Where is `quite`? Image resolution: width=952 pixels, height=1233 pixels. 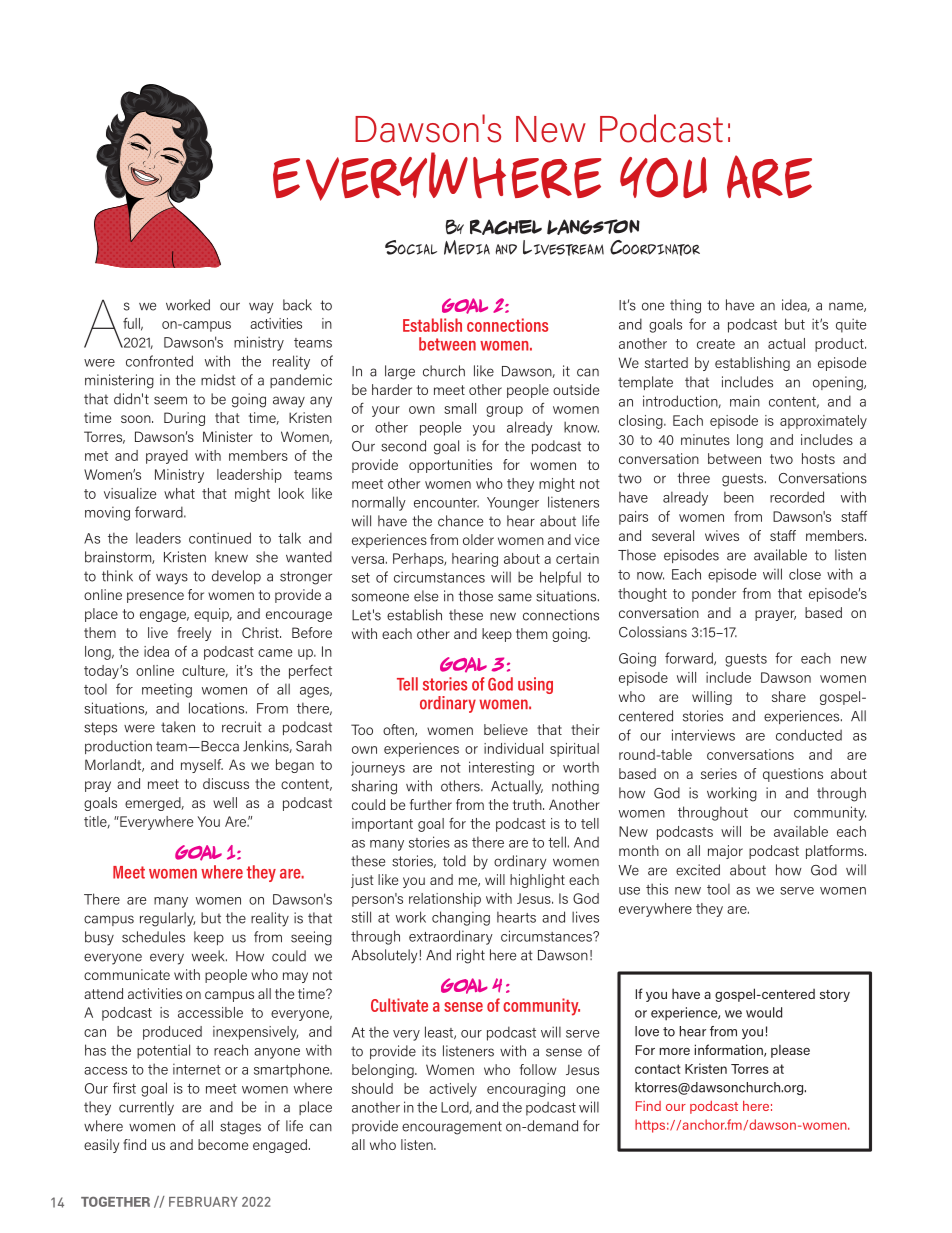
quite is located at coordinates (851, 325).
